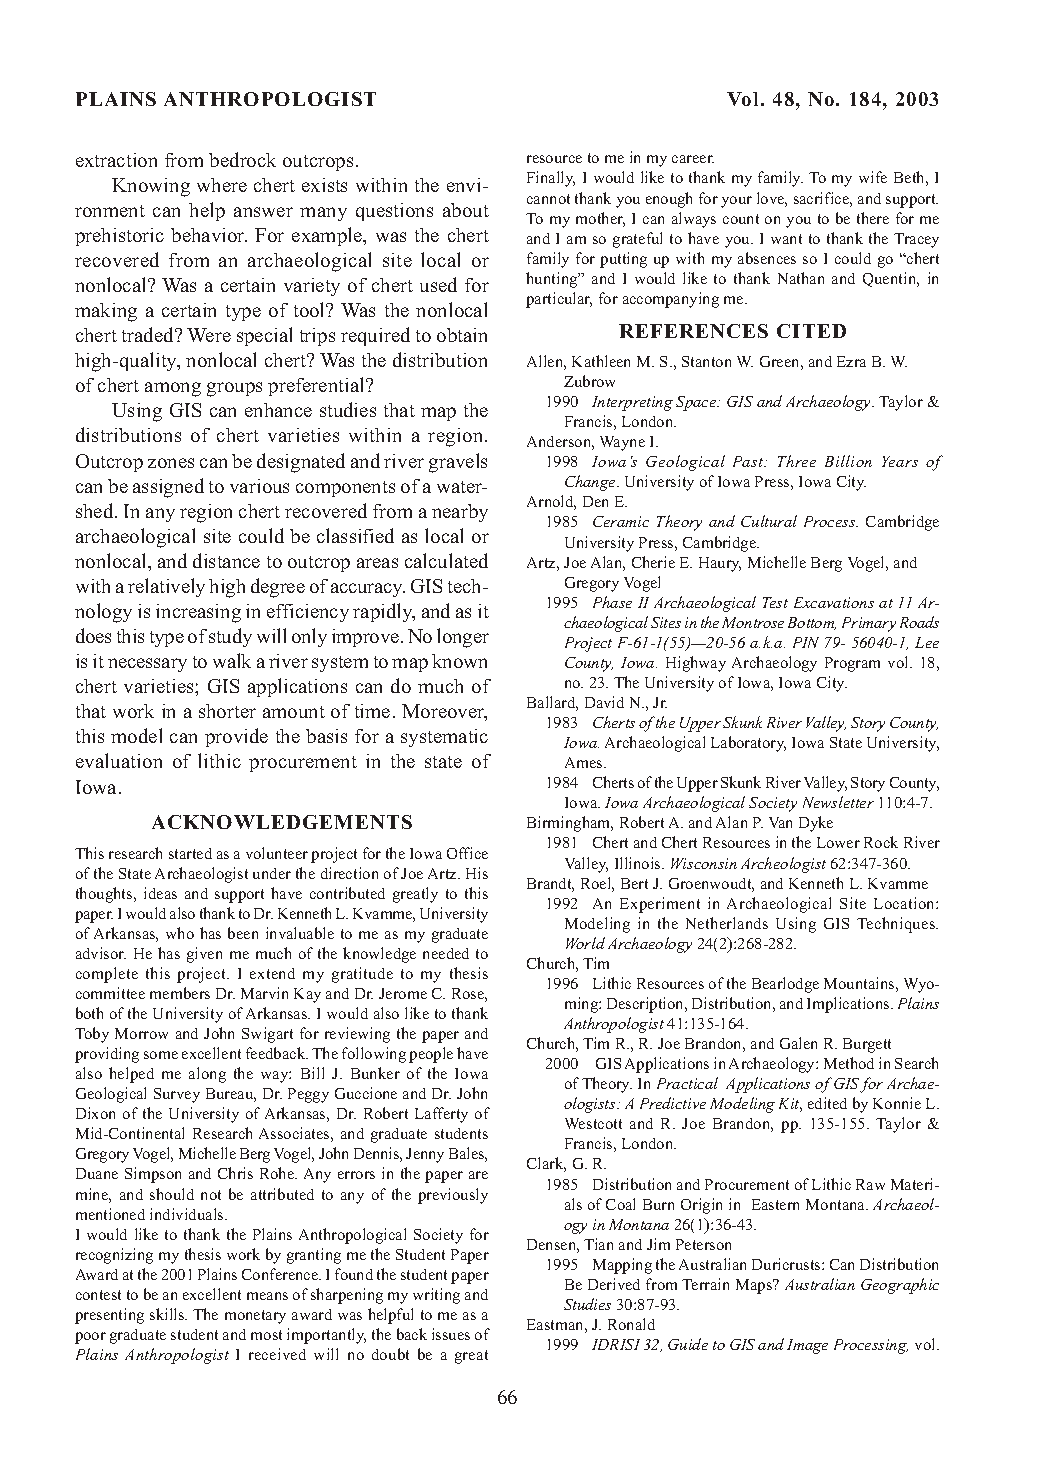 The width and height of the document is (1053, 1467). Describe the element at coordinates (604, 702) in the document. I see `David` at that location.
